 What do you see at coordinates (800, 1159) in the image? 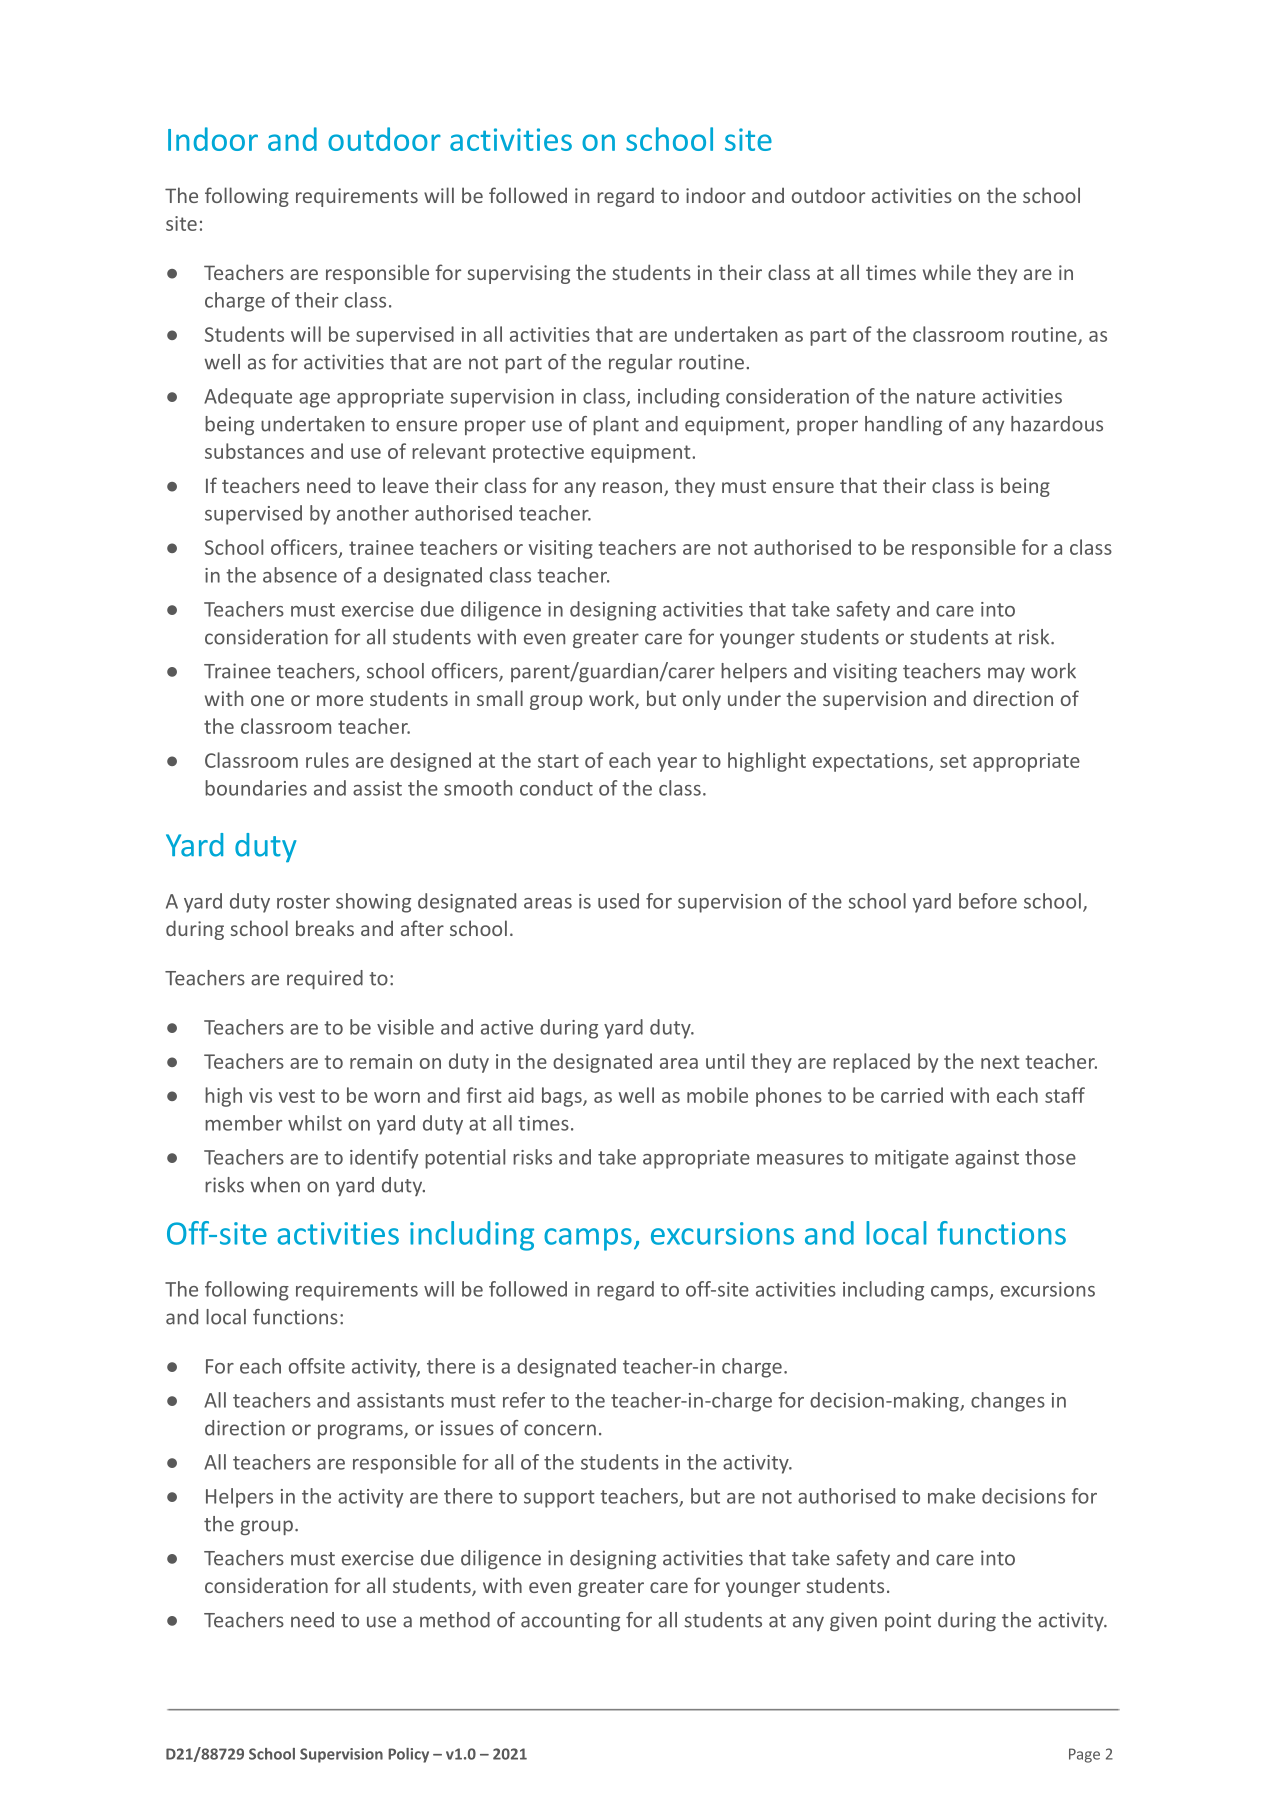
I see `measures` at bounding box center [800, 1159].
